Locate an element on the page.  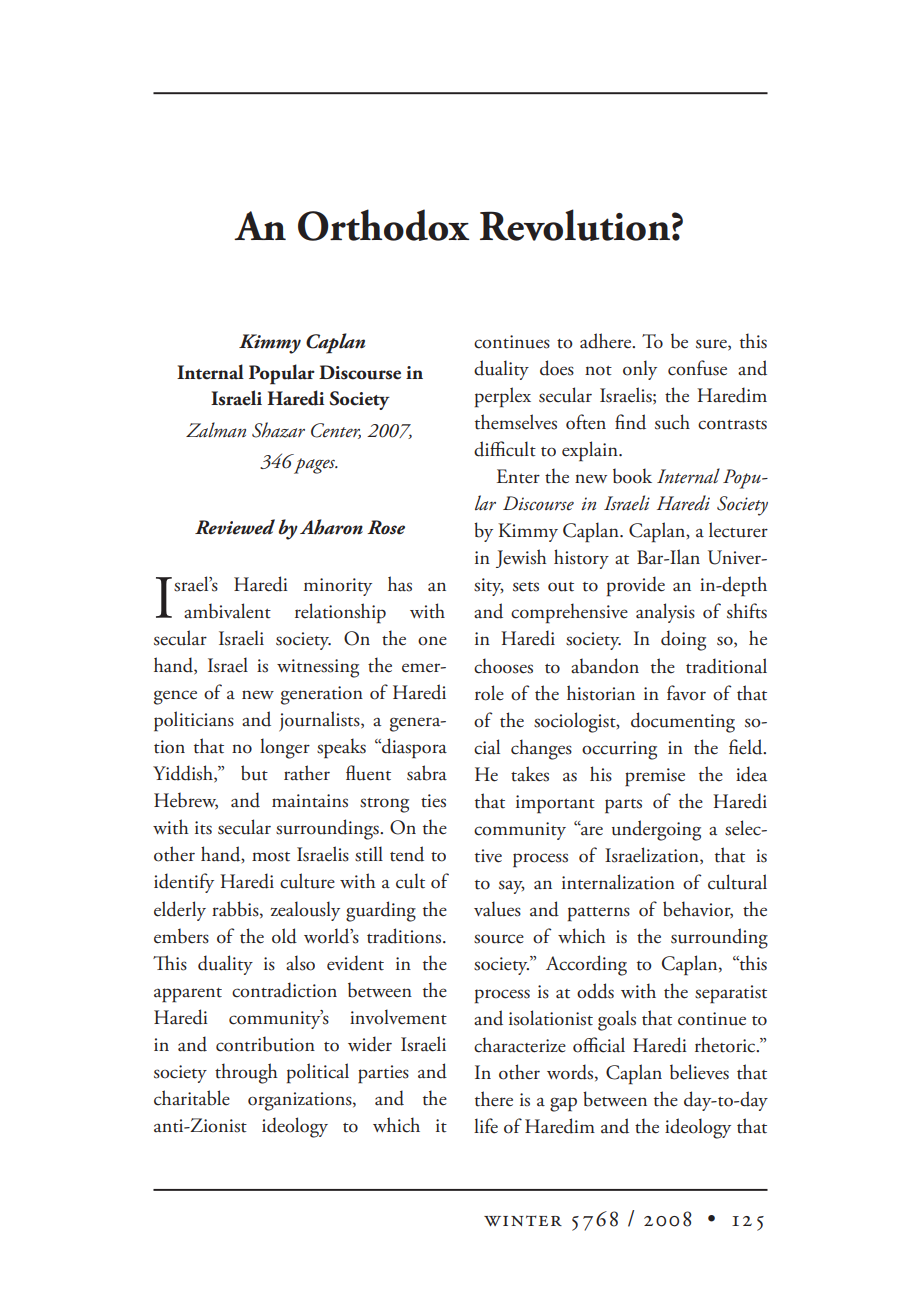
through is located at coordinates (246, 1073).
